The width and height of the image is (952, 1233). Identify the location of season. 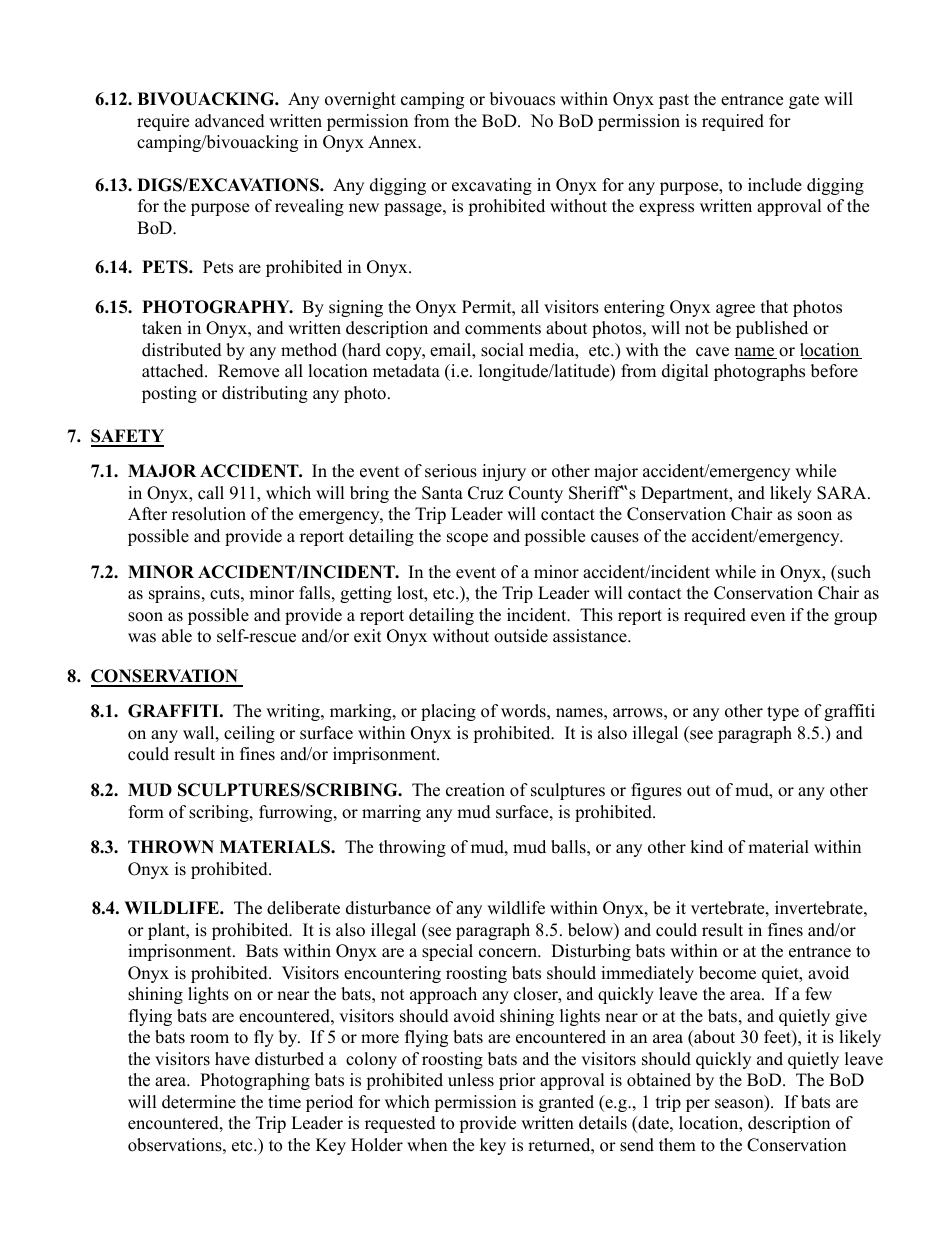
(740, 1105).
